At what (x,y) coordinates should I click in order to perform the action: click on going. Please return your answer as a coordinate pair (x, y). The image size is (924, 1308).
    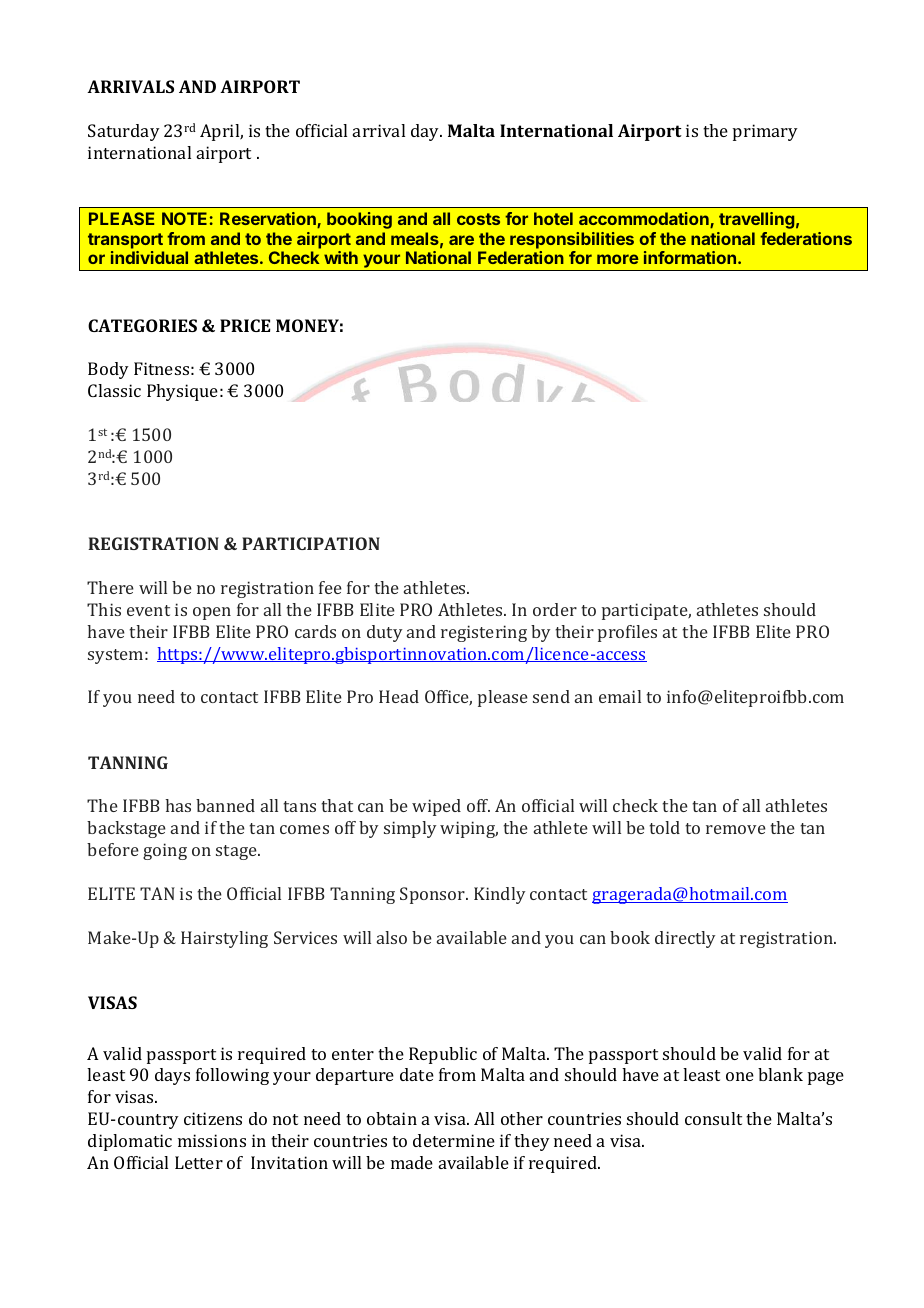
    Looking at the image, I should click on (165, 851).
